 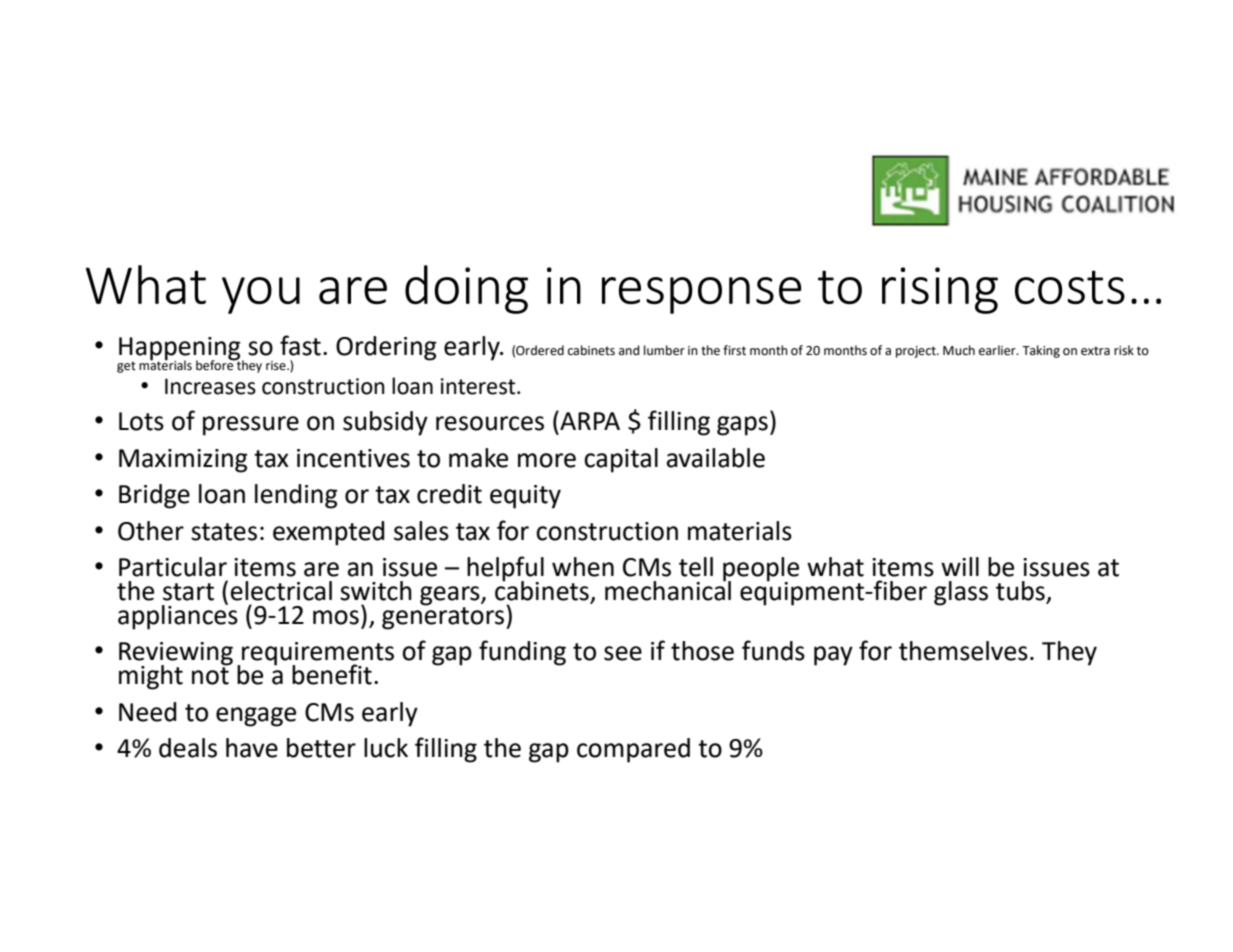 I want to click on rising, so click(x=940, y=290).
